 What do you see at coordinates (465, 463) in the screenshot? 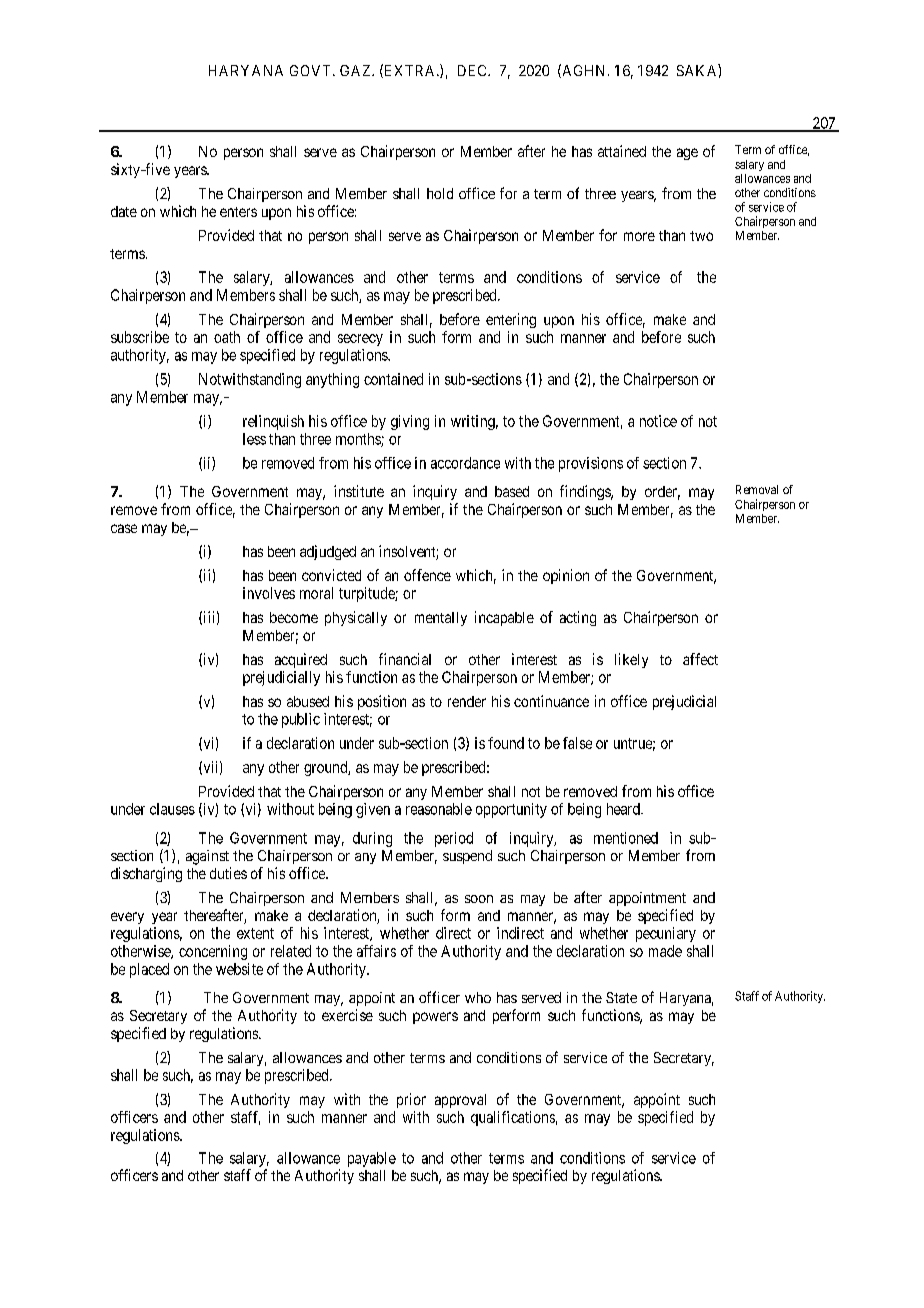
I see `accordance` at bounding box center [465, 463].
